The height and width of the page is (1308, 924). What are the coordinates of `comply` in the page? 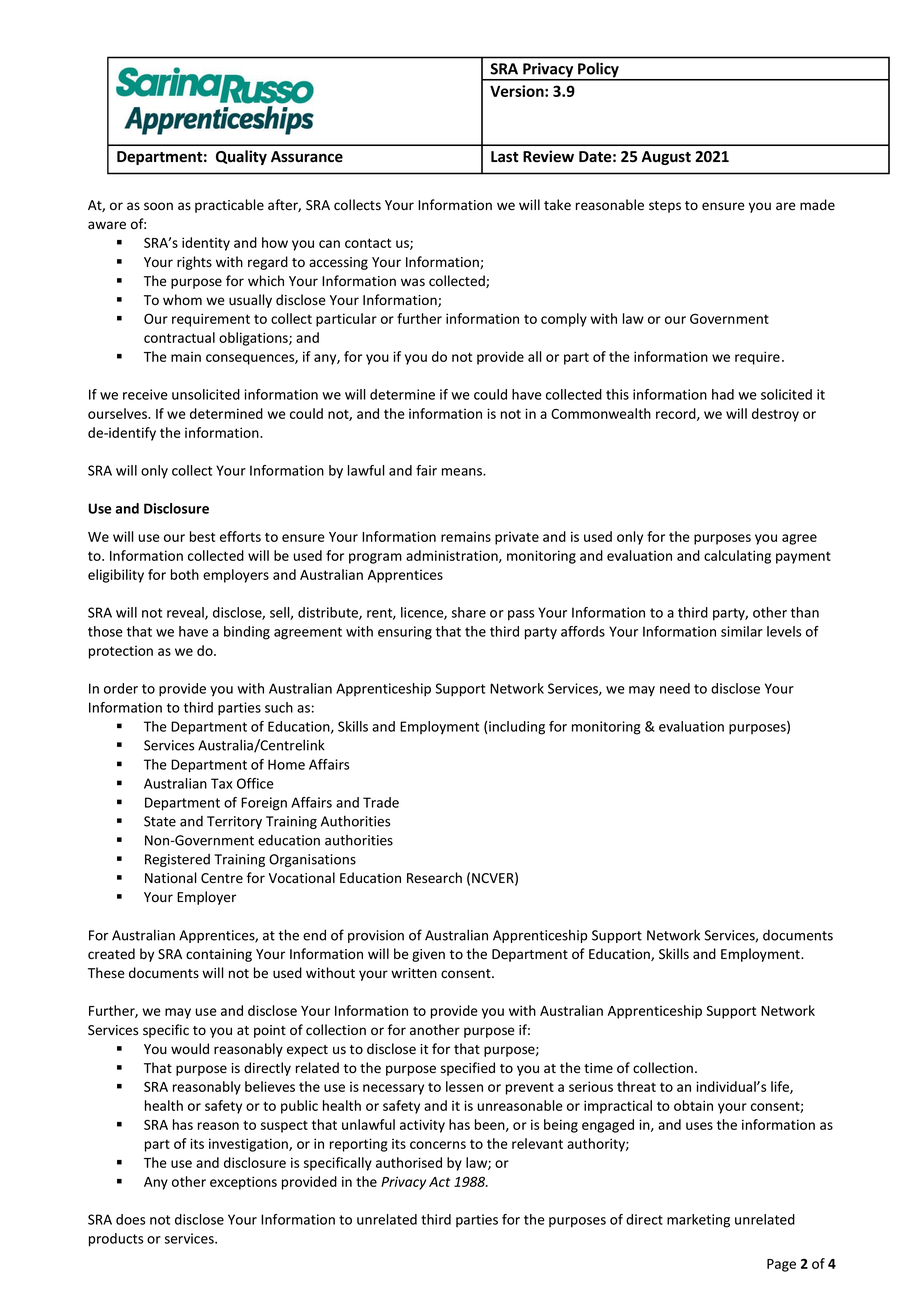 It's located at (564, 320).
